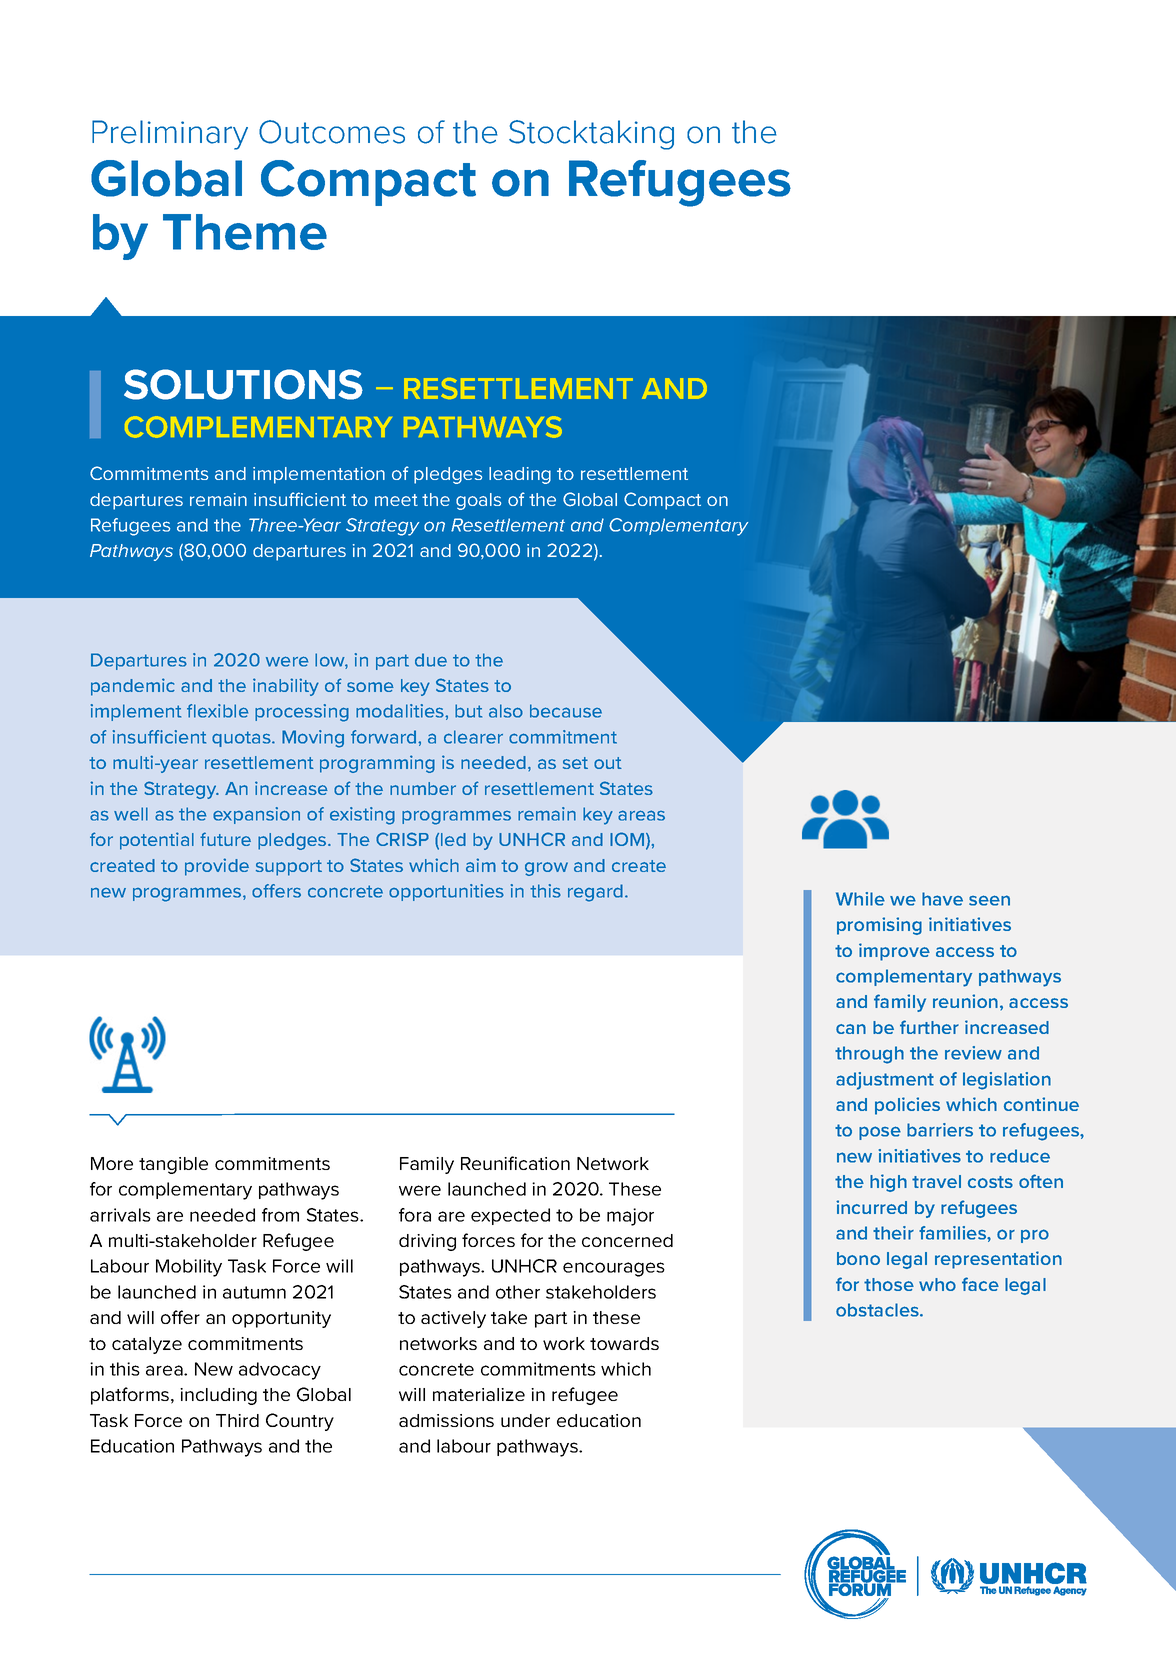 The image size is (1176, 1664). Describe the element at coordinates (218, 1396) in the screenshot. I see `including` at that location.
